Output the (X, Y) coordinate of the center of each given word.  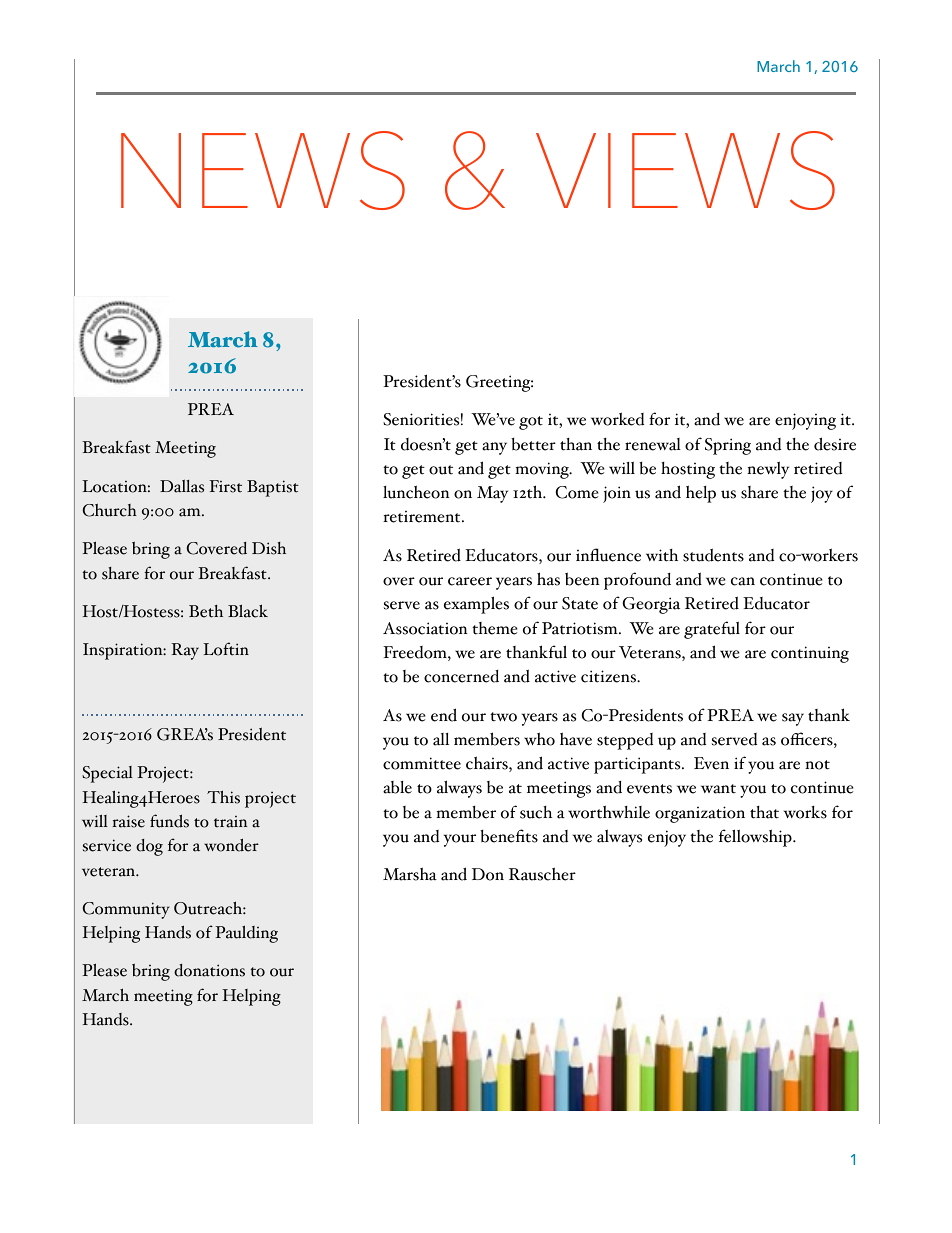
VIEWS (685, 170)
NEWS (263, 170)
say (793, 719)
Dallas (182, 486)
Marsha (410, 874)
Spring (728, 446)
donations (209, 970)
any (494, 448)
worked (617, 419)
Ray (185, 651)
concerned (461, 676)
